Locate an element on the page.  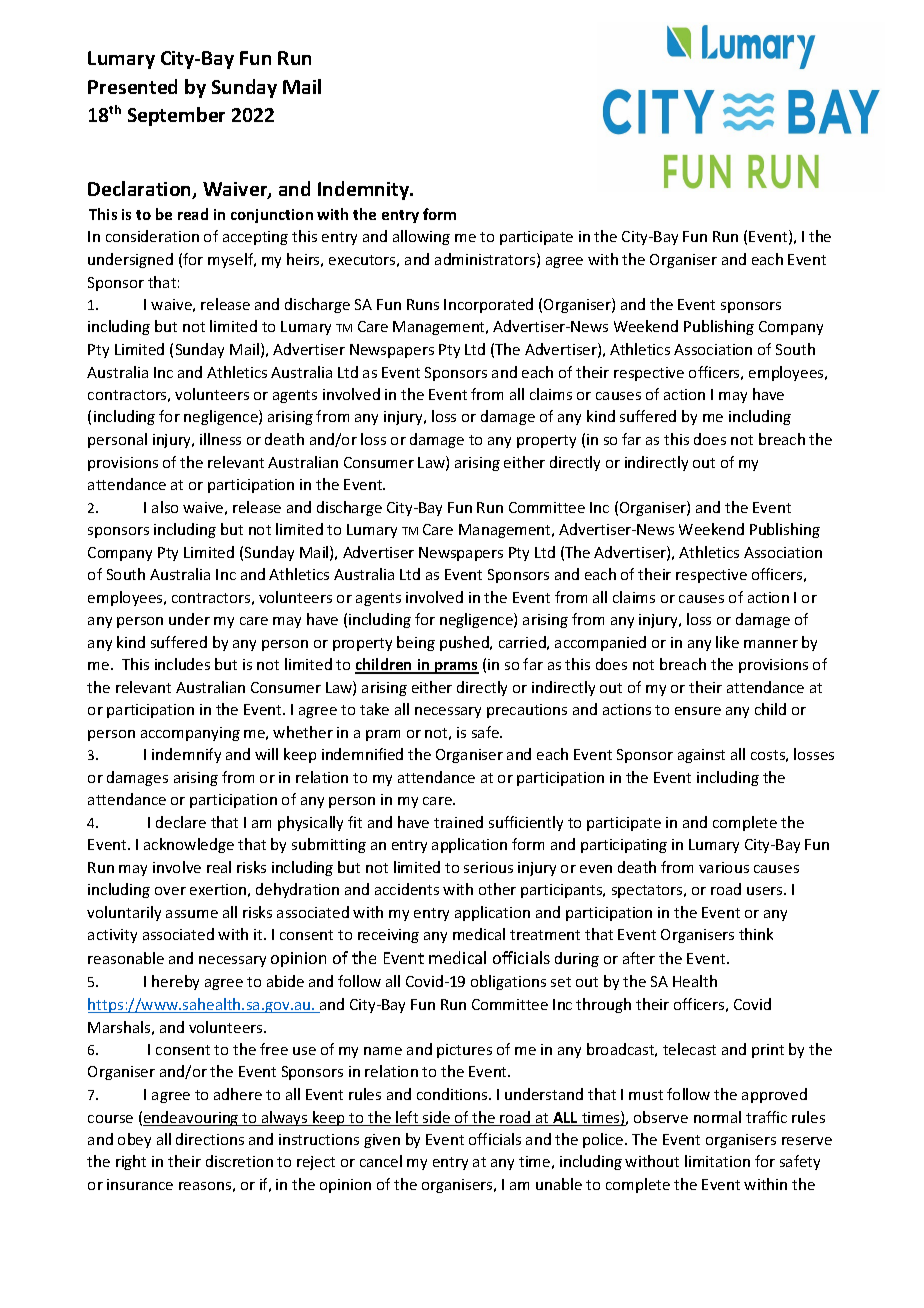
Runs is located at coordinates (423, 304).
